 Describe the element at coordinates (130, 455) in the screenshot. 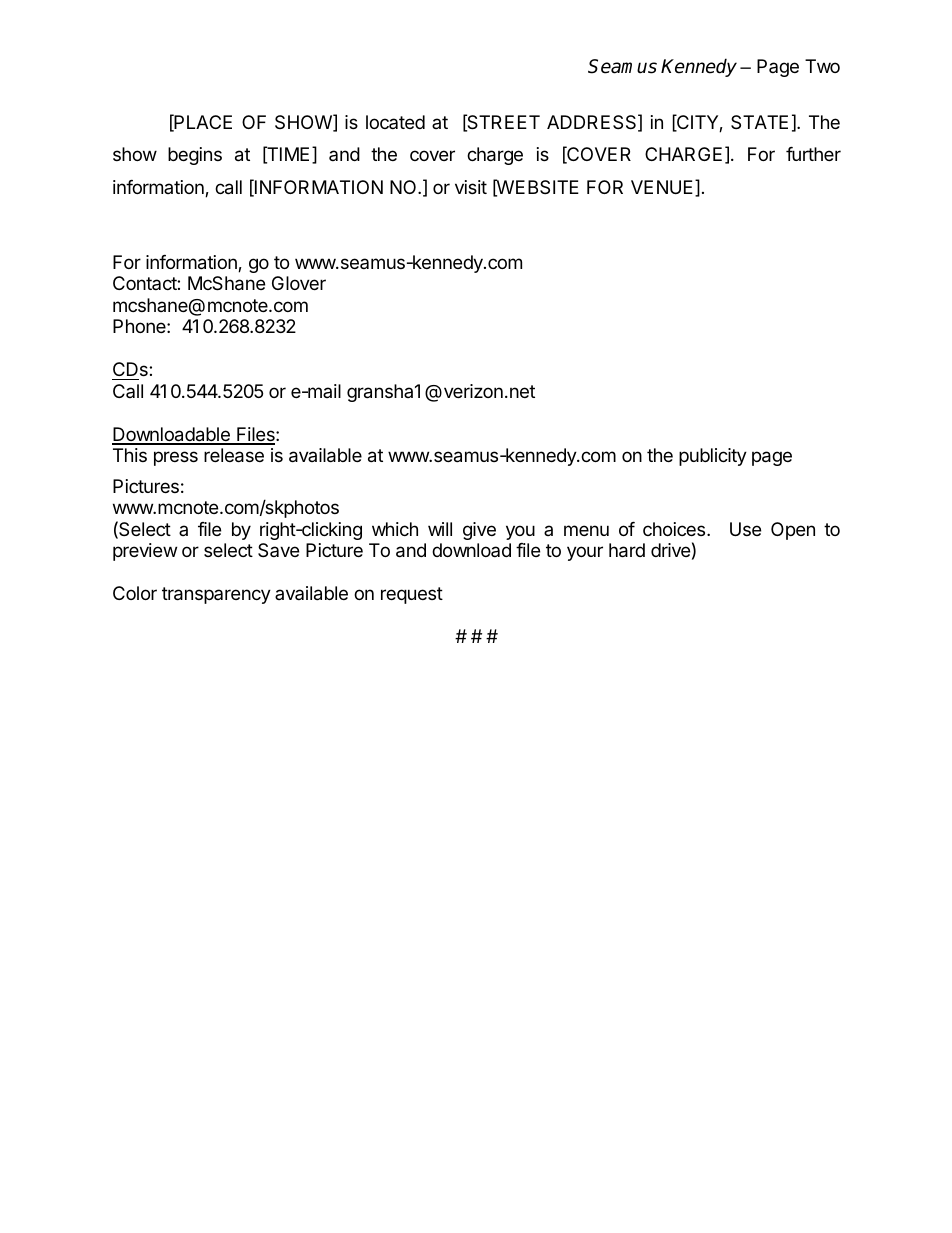

I see `This` at that location.
